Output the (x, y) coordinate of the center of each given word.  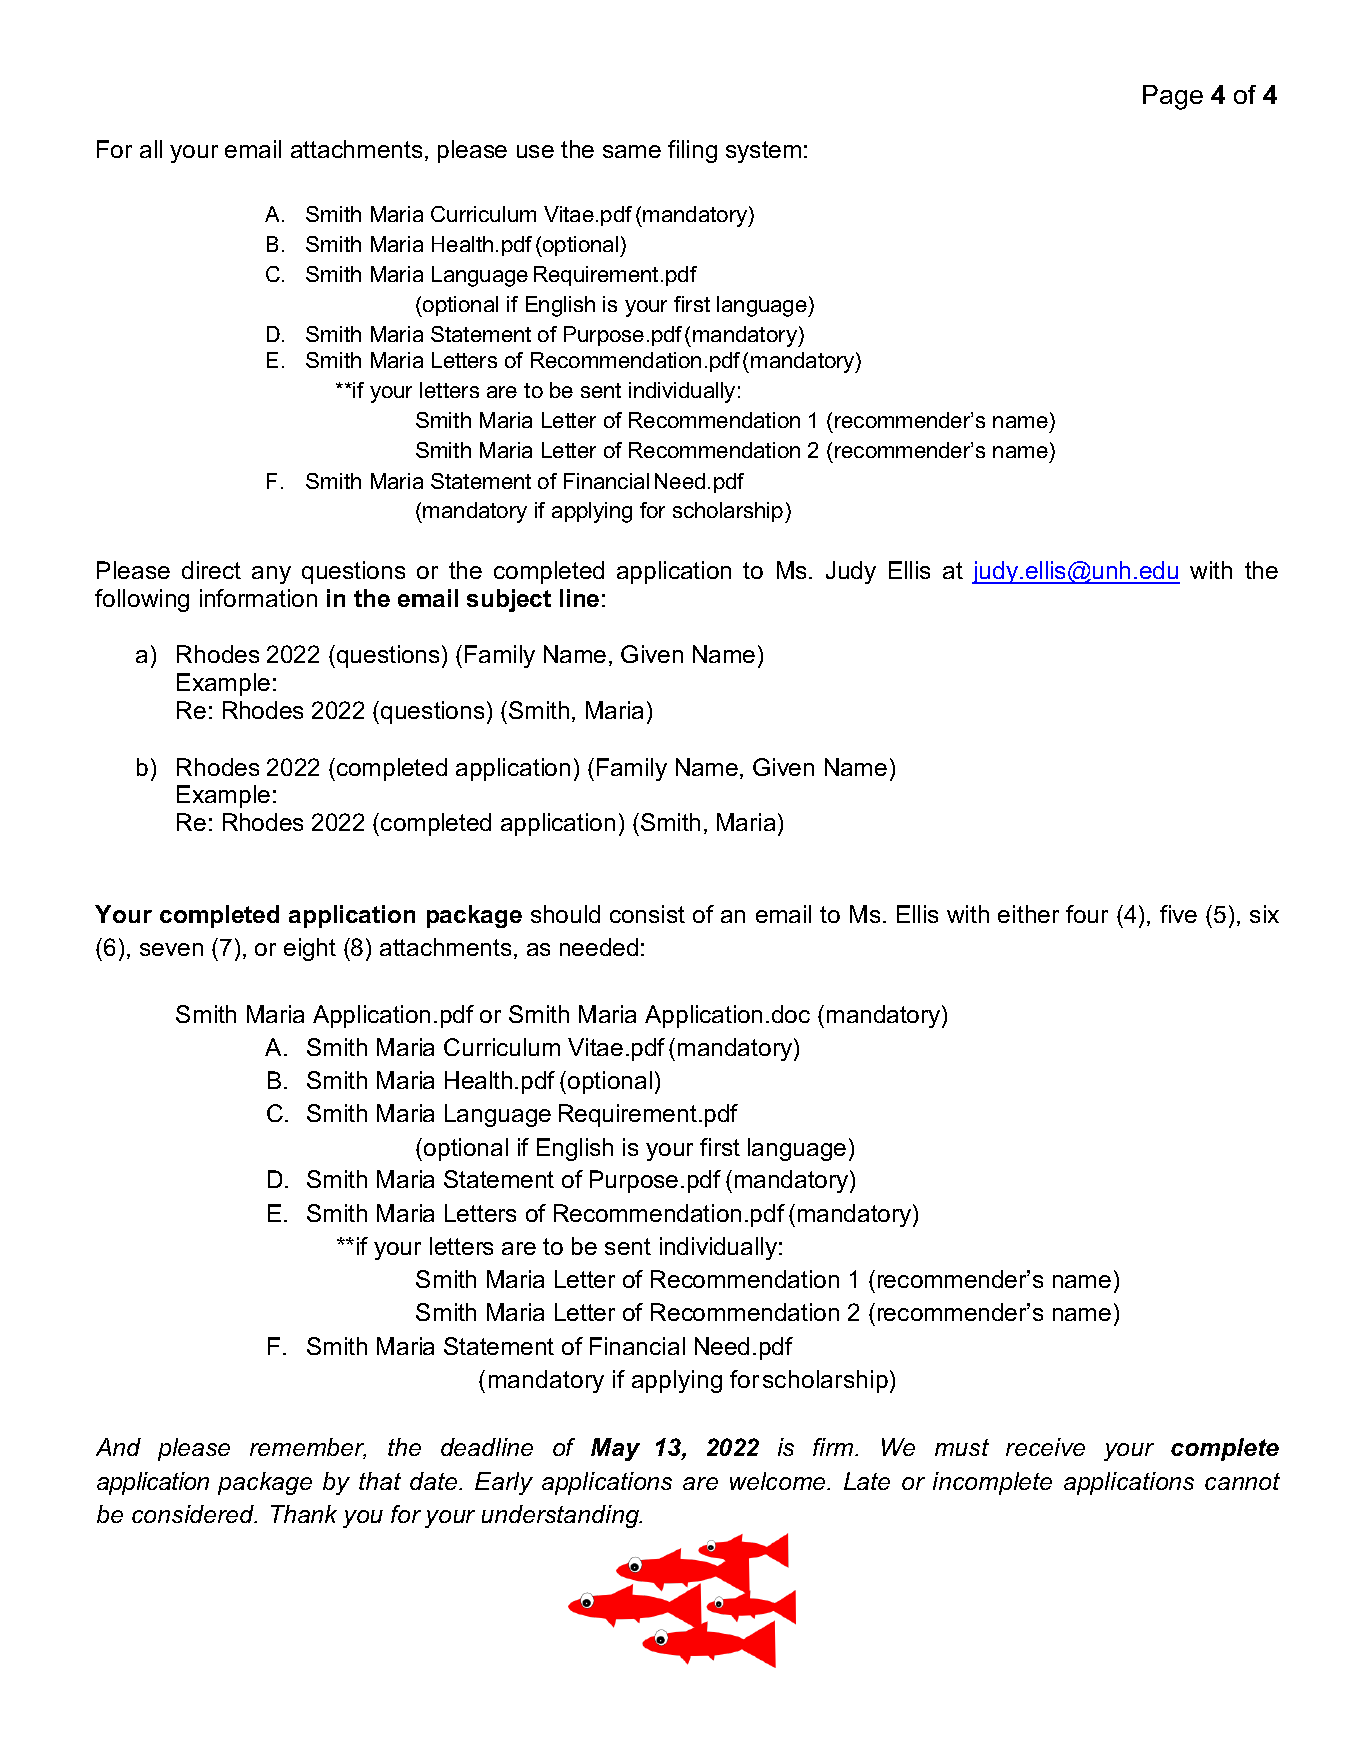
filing (692, 151)
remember (308, 1448)
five (1178, 914)
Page (1173, 97)
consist (647, 914)
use (535, 151)
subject (509, 600)
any (271, 575)
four (1087, 914)
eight (310, 949)
